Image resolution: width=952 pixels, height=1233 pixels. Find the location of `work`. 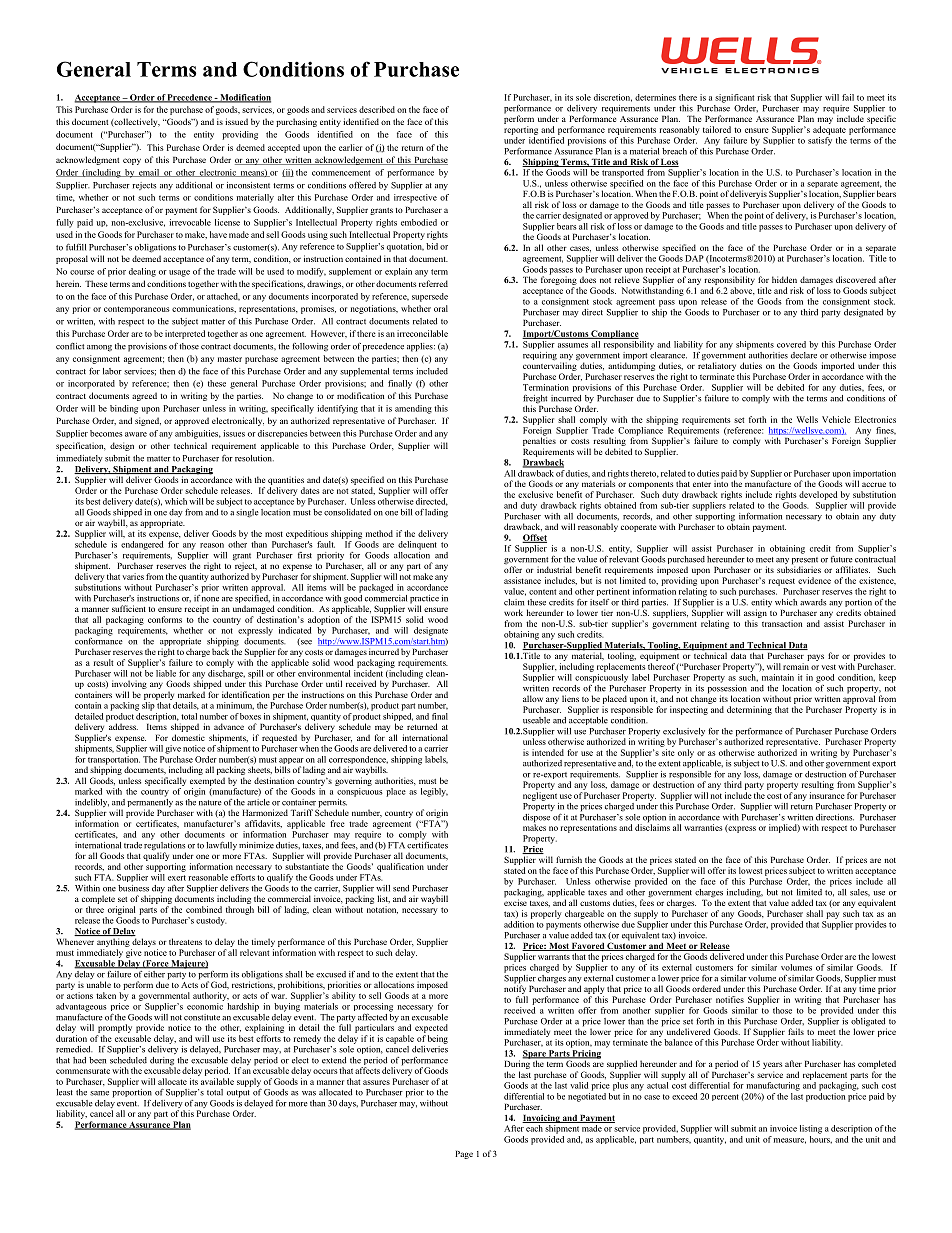

work is located at coordinates (513, 612).
